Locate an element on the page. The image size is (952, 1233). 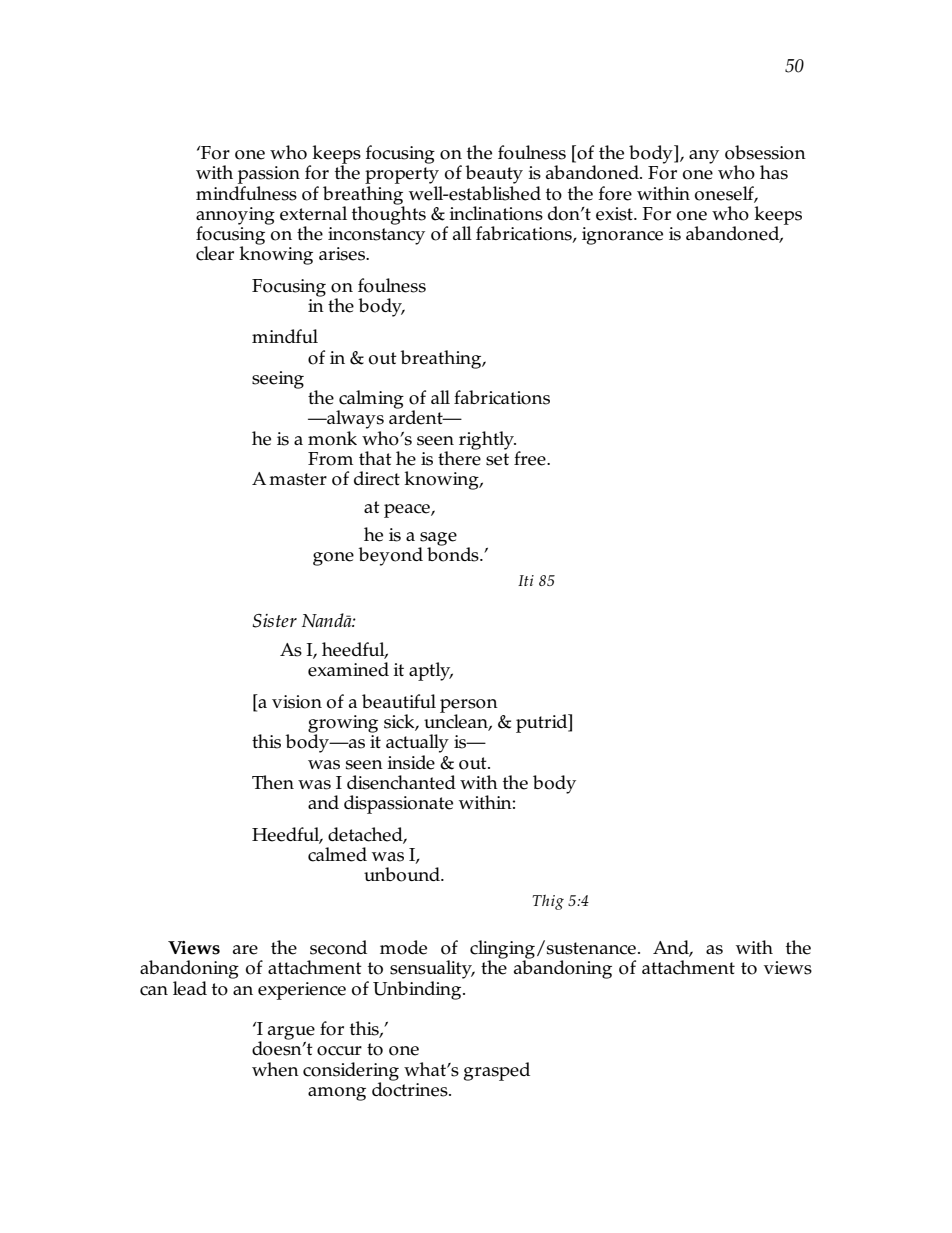
grasped is located at coordinates (497, 1071).
